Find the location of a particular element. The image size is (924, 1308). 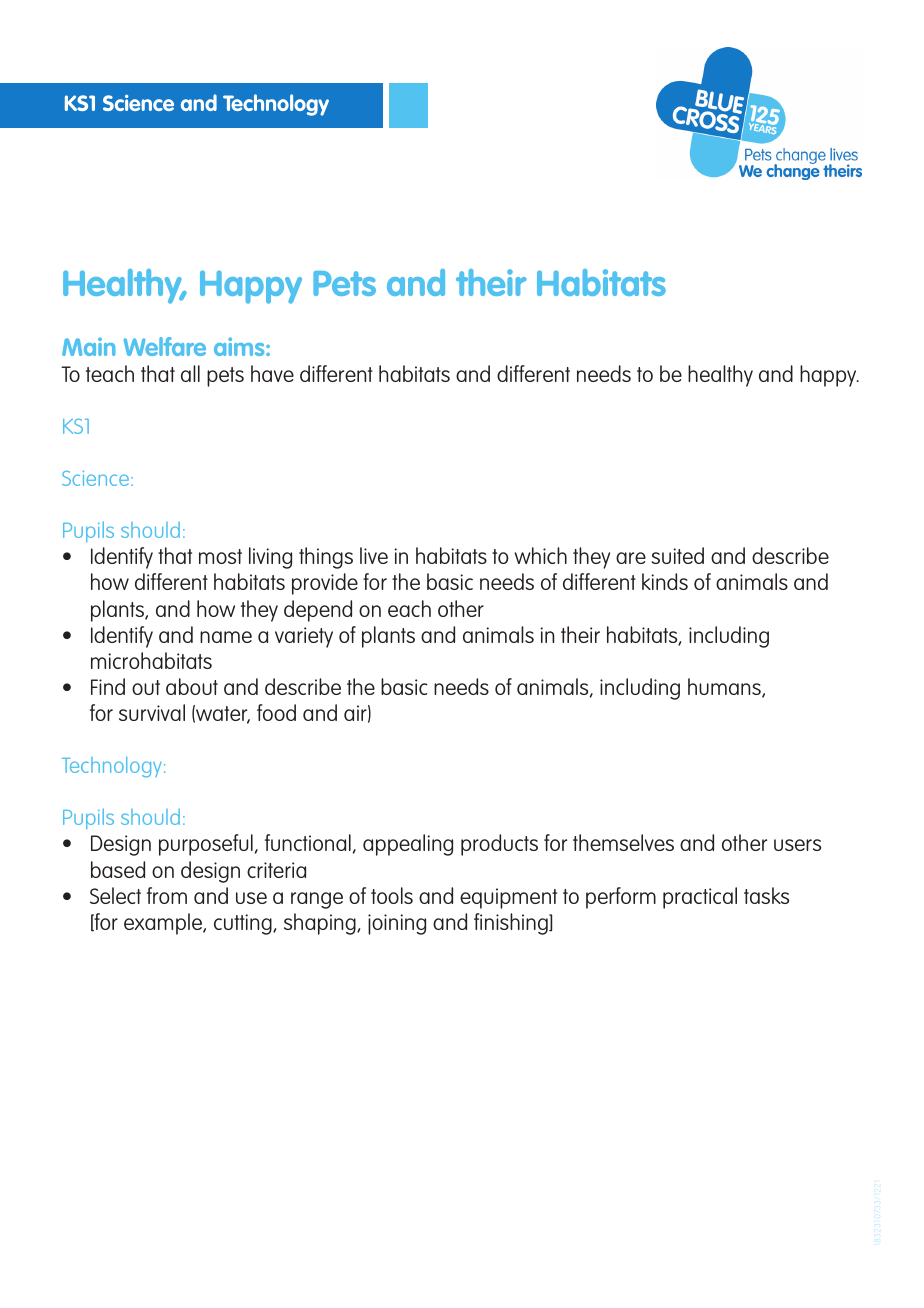

all is located at coordinates (190, 373).
